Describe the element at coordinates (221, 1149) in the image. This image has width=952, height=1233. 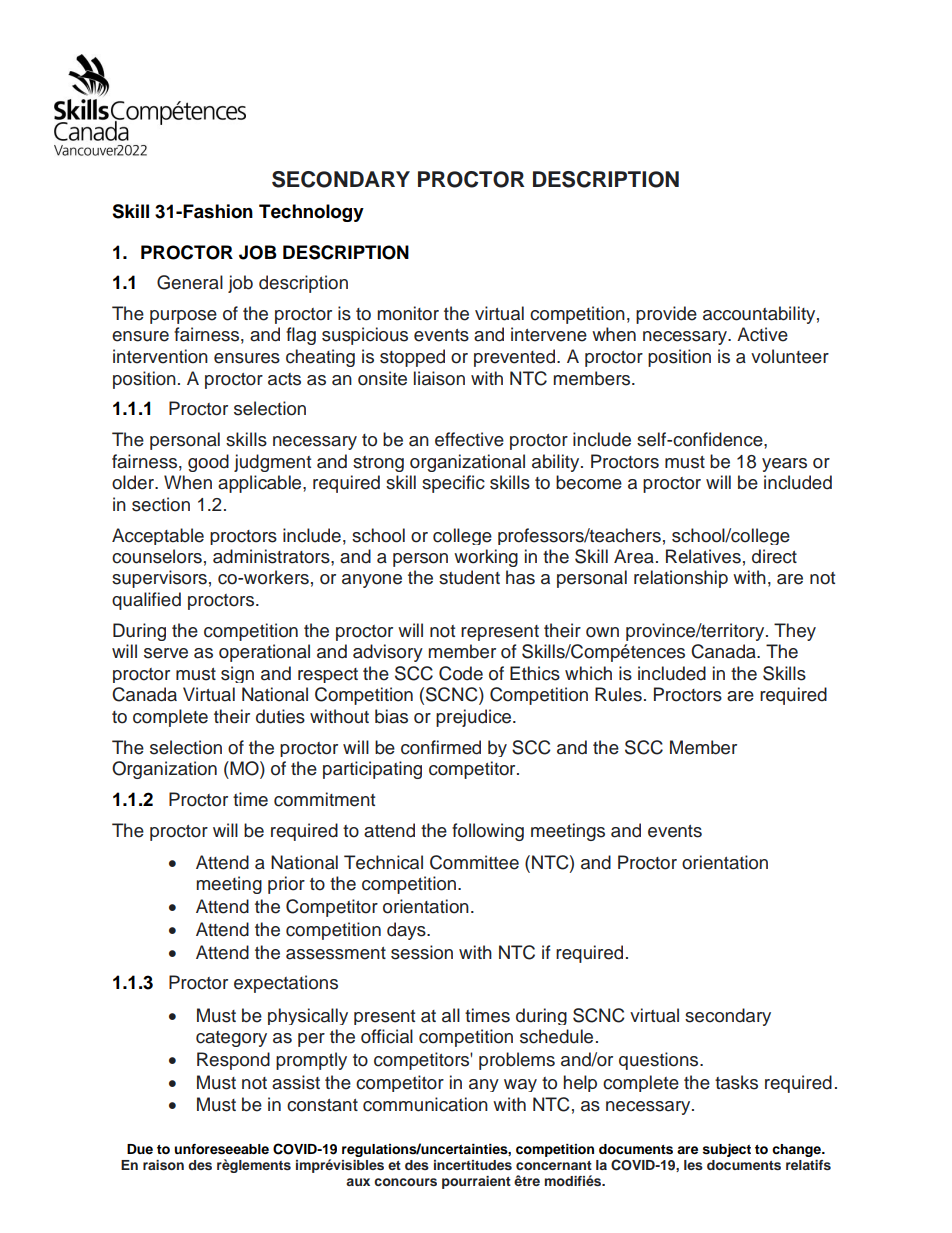
I see `unforeseeable` at that location.
